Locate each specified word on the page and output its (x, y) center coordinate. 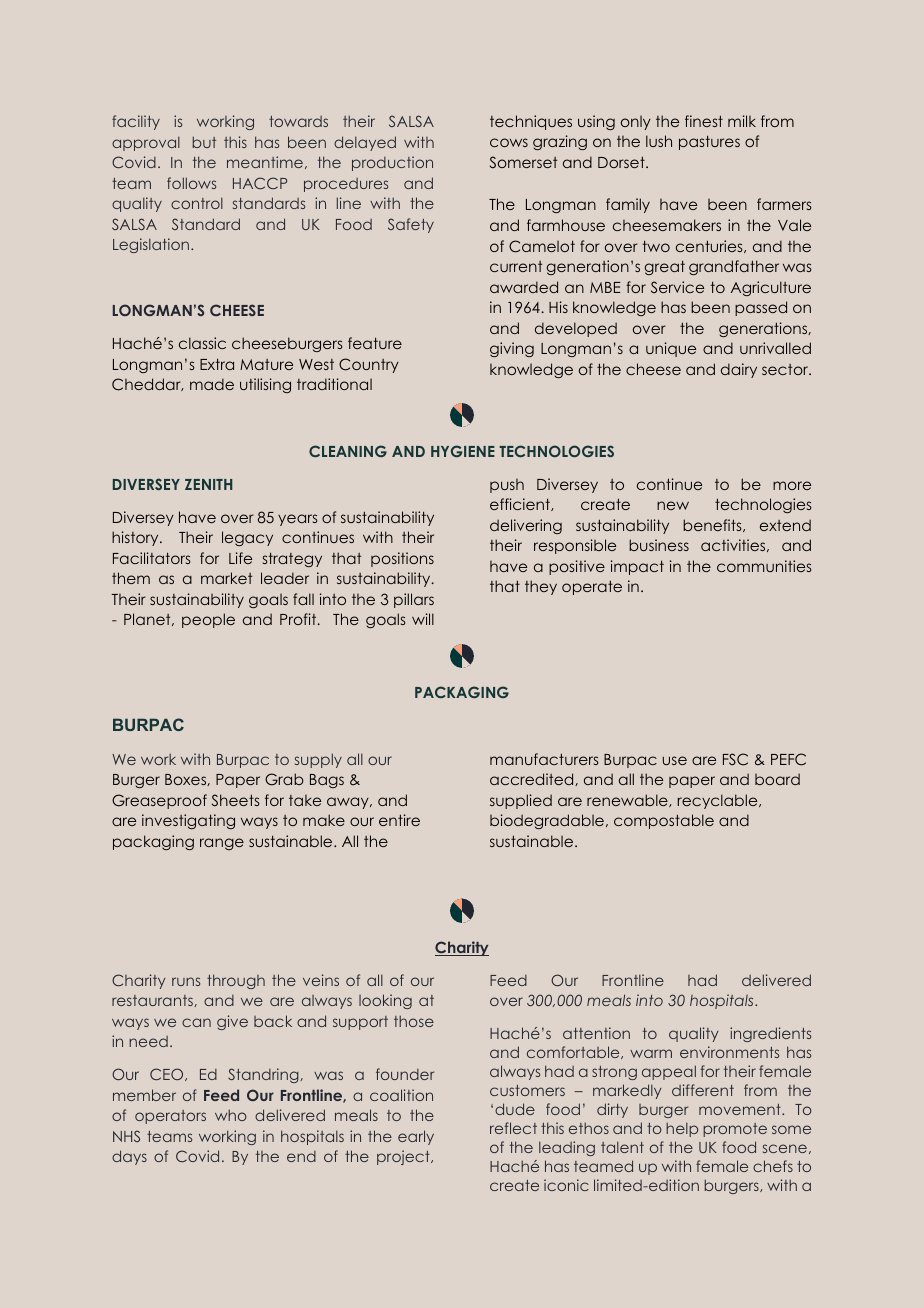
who (231, 1115)
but (204, 142)
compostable (664, 821)
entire (399, 820)
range (222, 844)
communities (764, 566)
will (423, 619)
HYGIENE (463, 451)
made (212, 384)
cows (509, 142)
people (208, 620)
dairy (739, 370)
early (416, 1137)
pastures (709, 142)
